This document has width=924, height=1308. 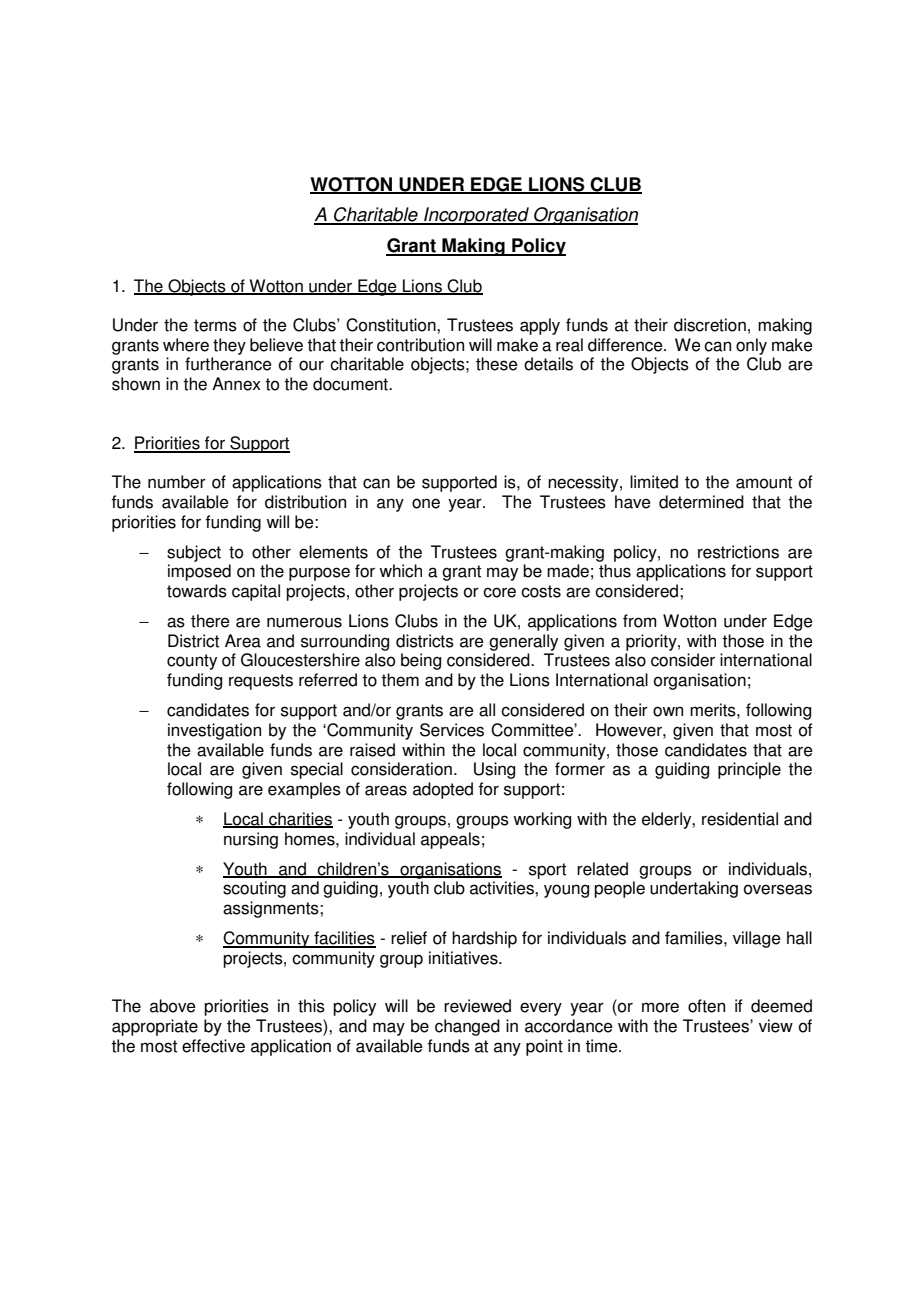 I want to click on amount, so click(x=764, y=482).
